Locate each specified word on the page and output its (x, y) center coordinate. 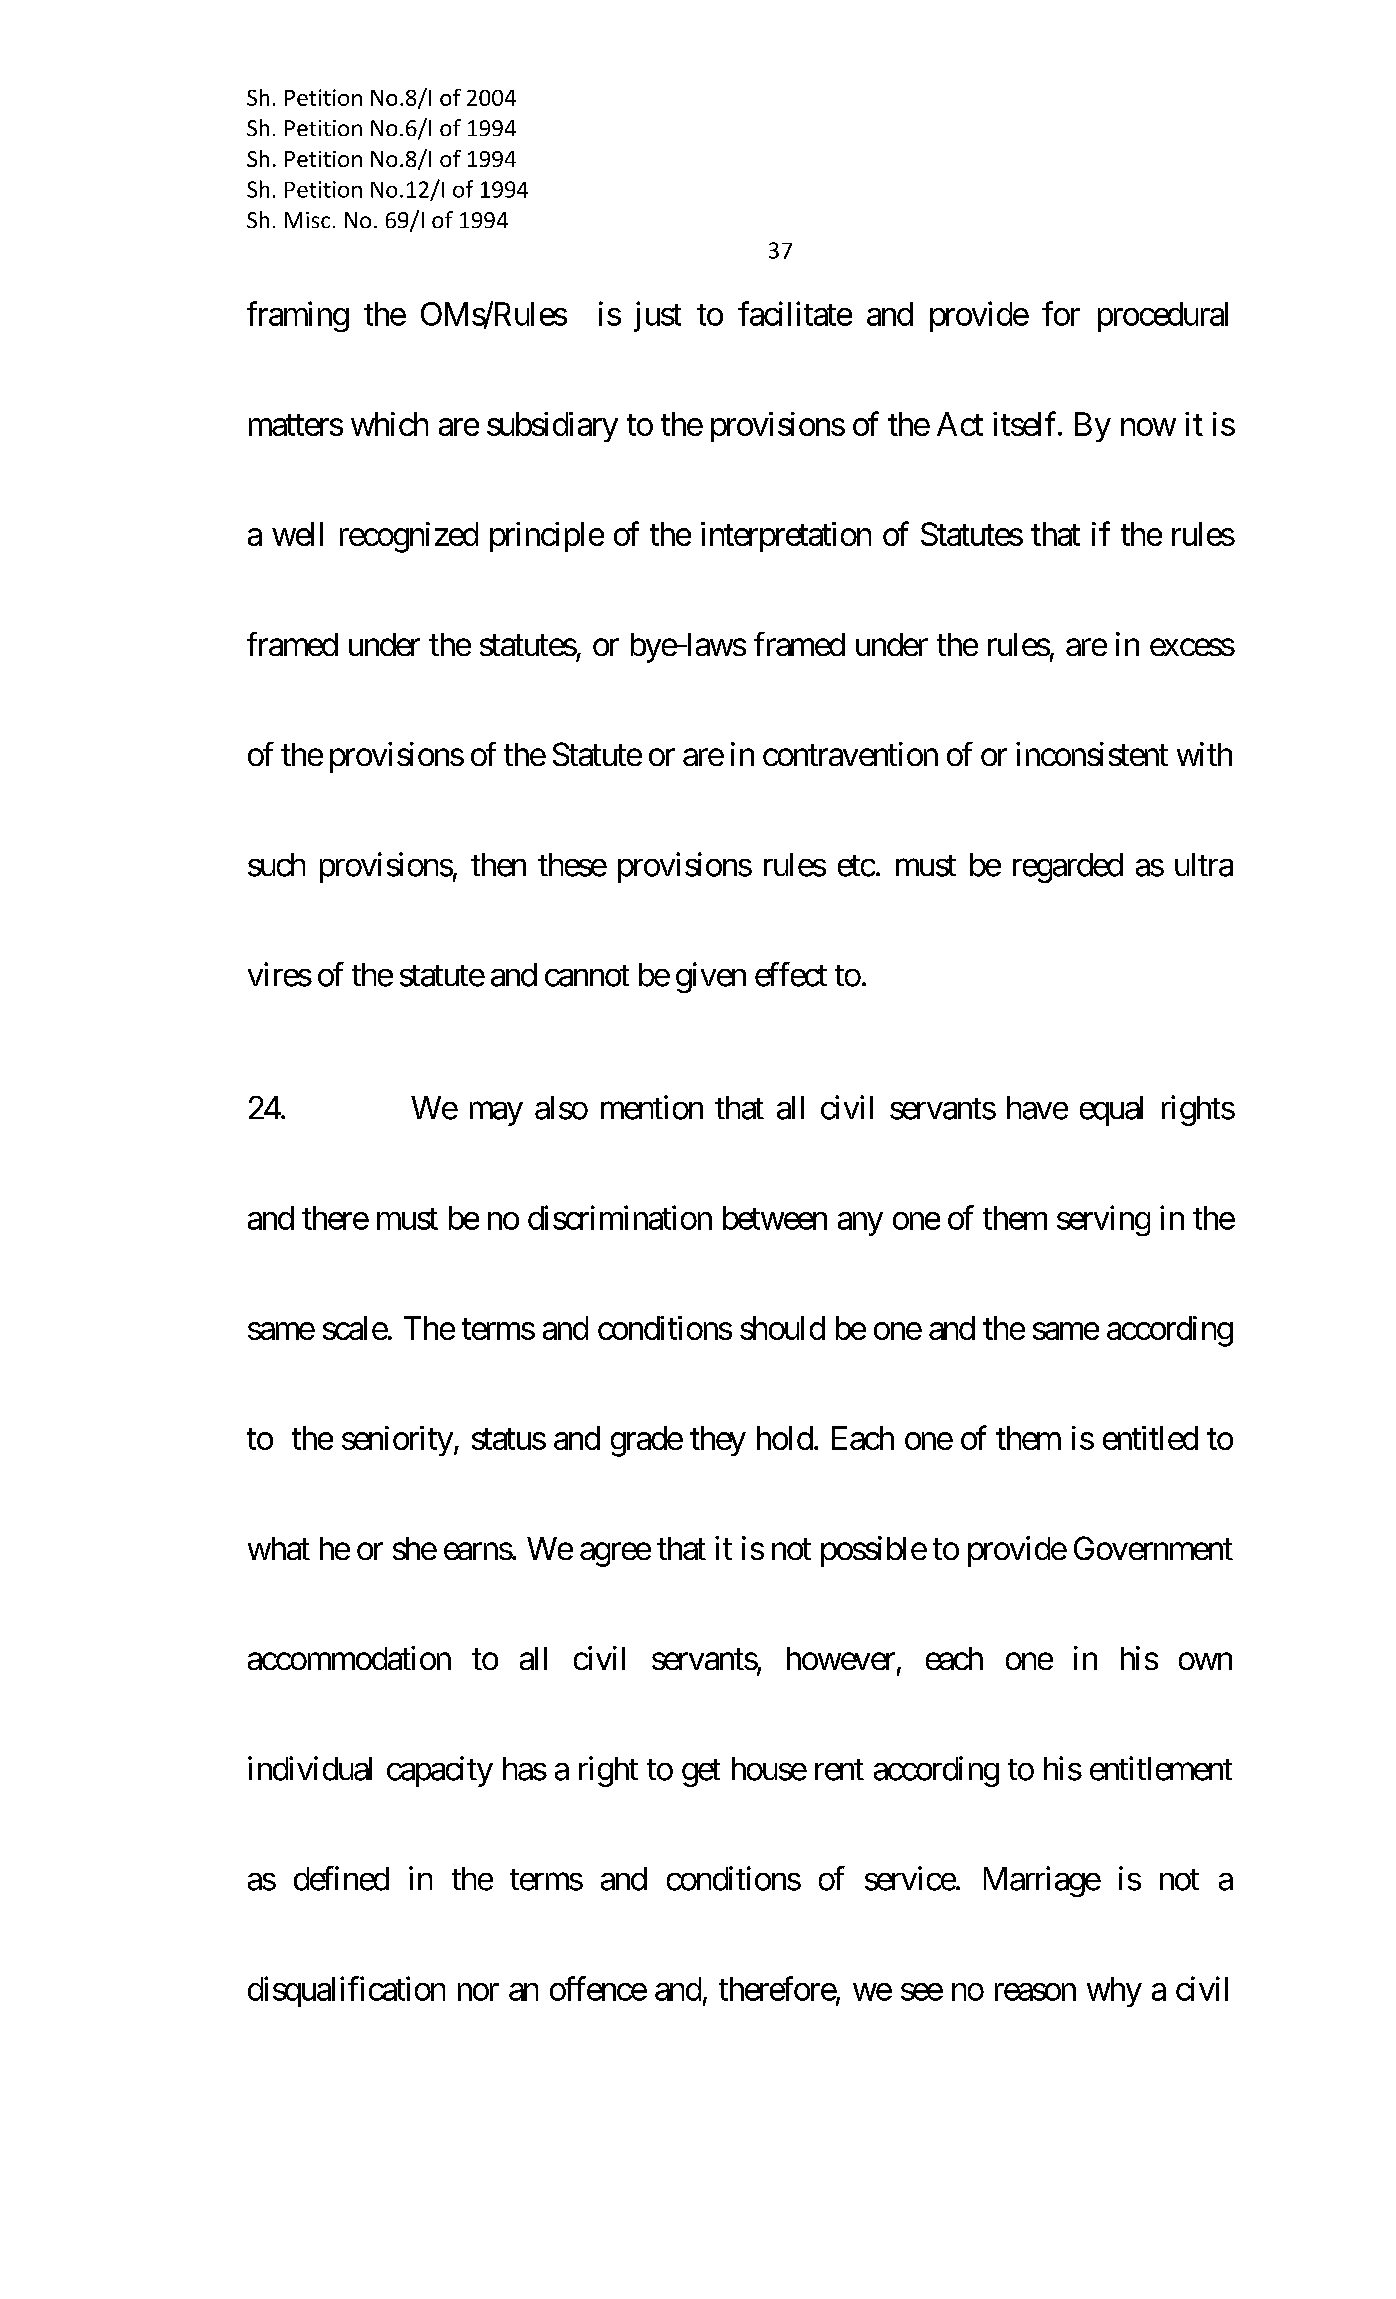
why (1114, 1992)
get (701, 1773)
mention (652, 1107)
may (496, 1114)
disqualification (346, 1991)
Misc (307, 220)
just (657, 316)
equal (1111, 1111)
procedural (1163, 317)
